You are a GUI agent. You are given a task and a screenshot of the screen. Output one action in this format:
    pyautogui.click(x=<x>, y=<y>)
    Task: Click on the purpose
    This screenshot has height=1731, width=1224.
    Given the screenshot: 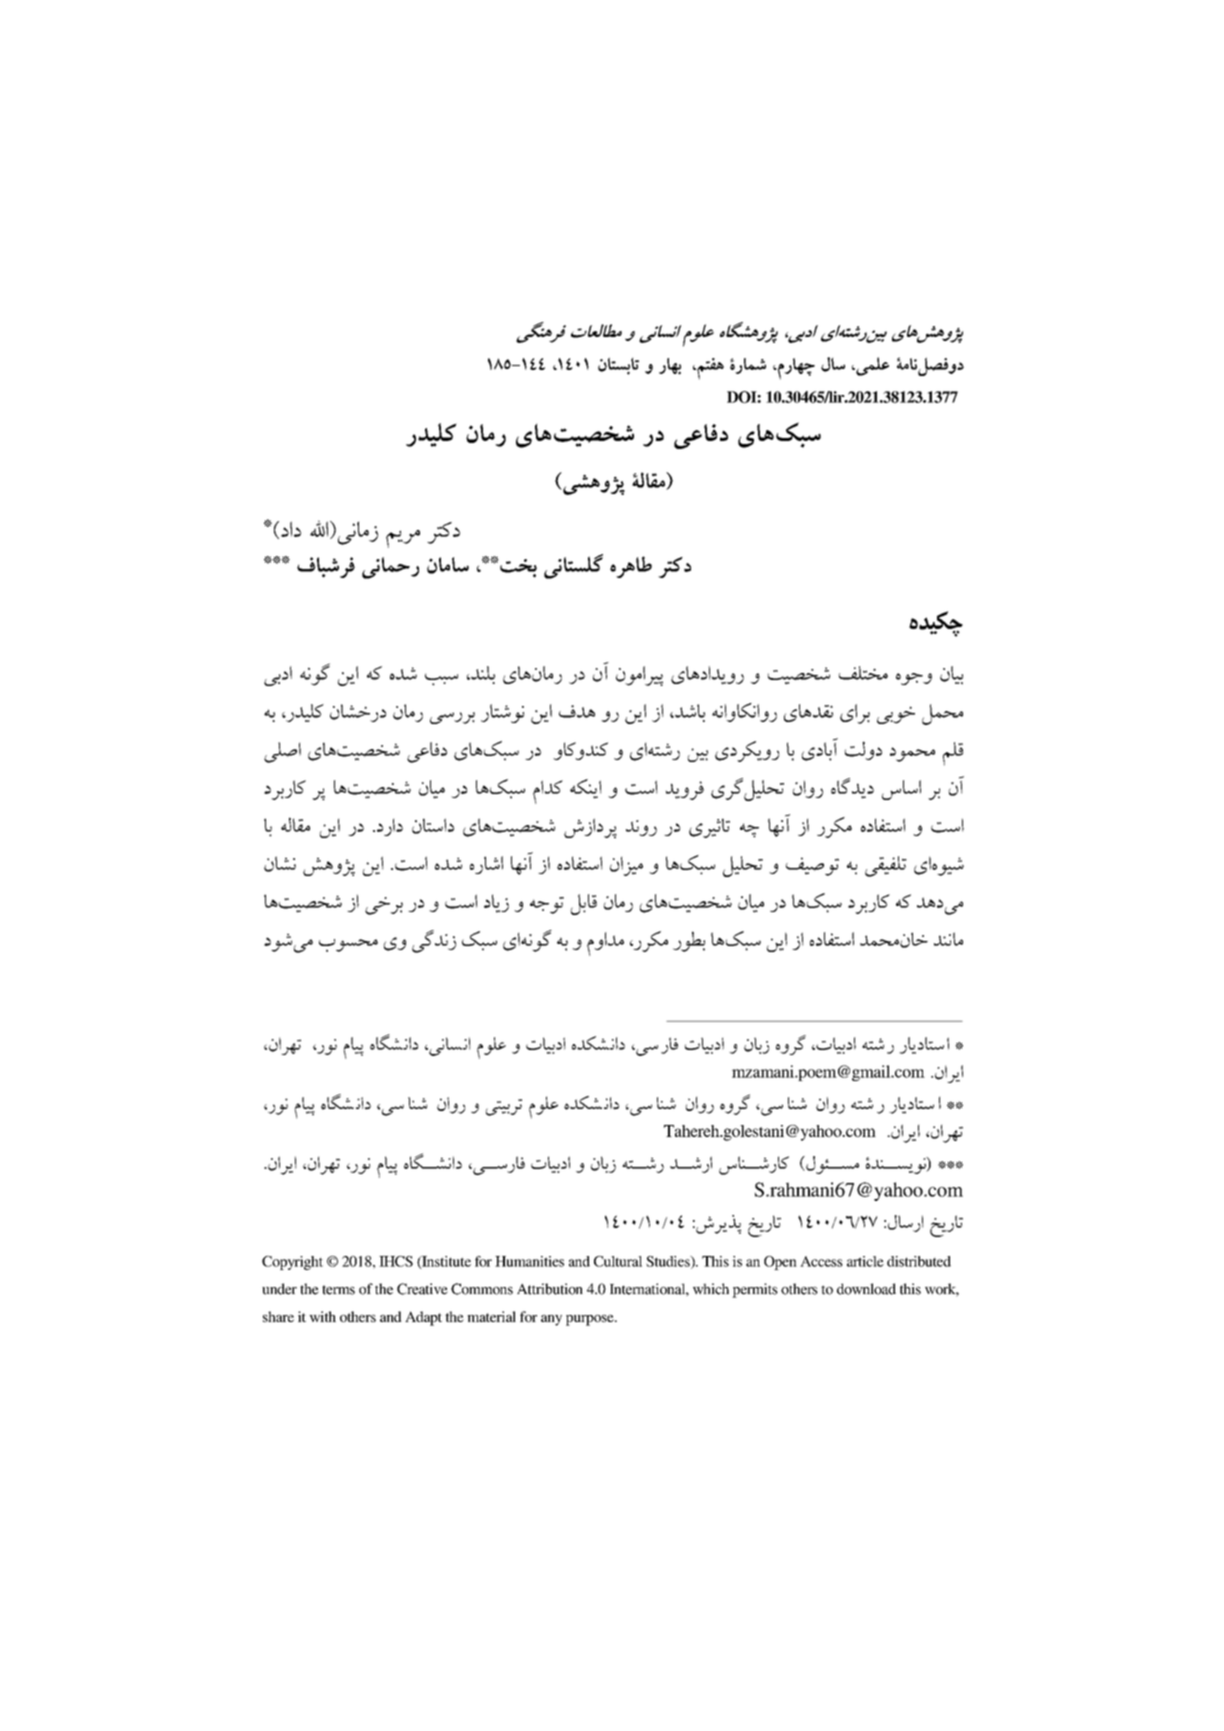 What is the action you would take?
    pyautogui.click(x=591, y=1320)
